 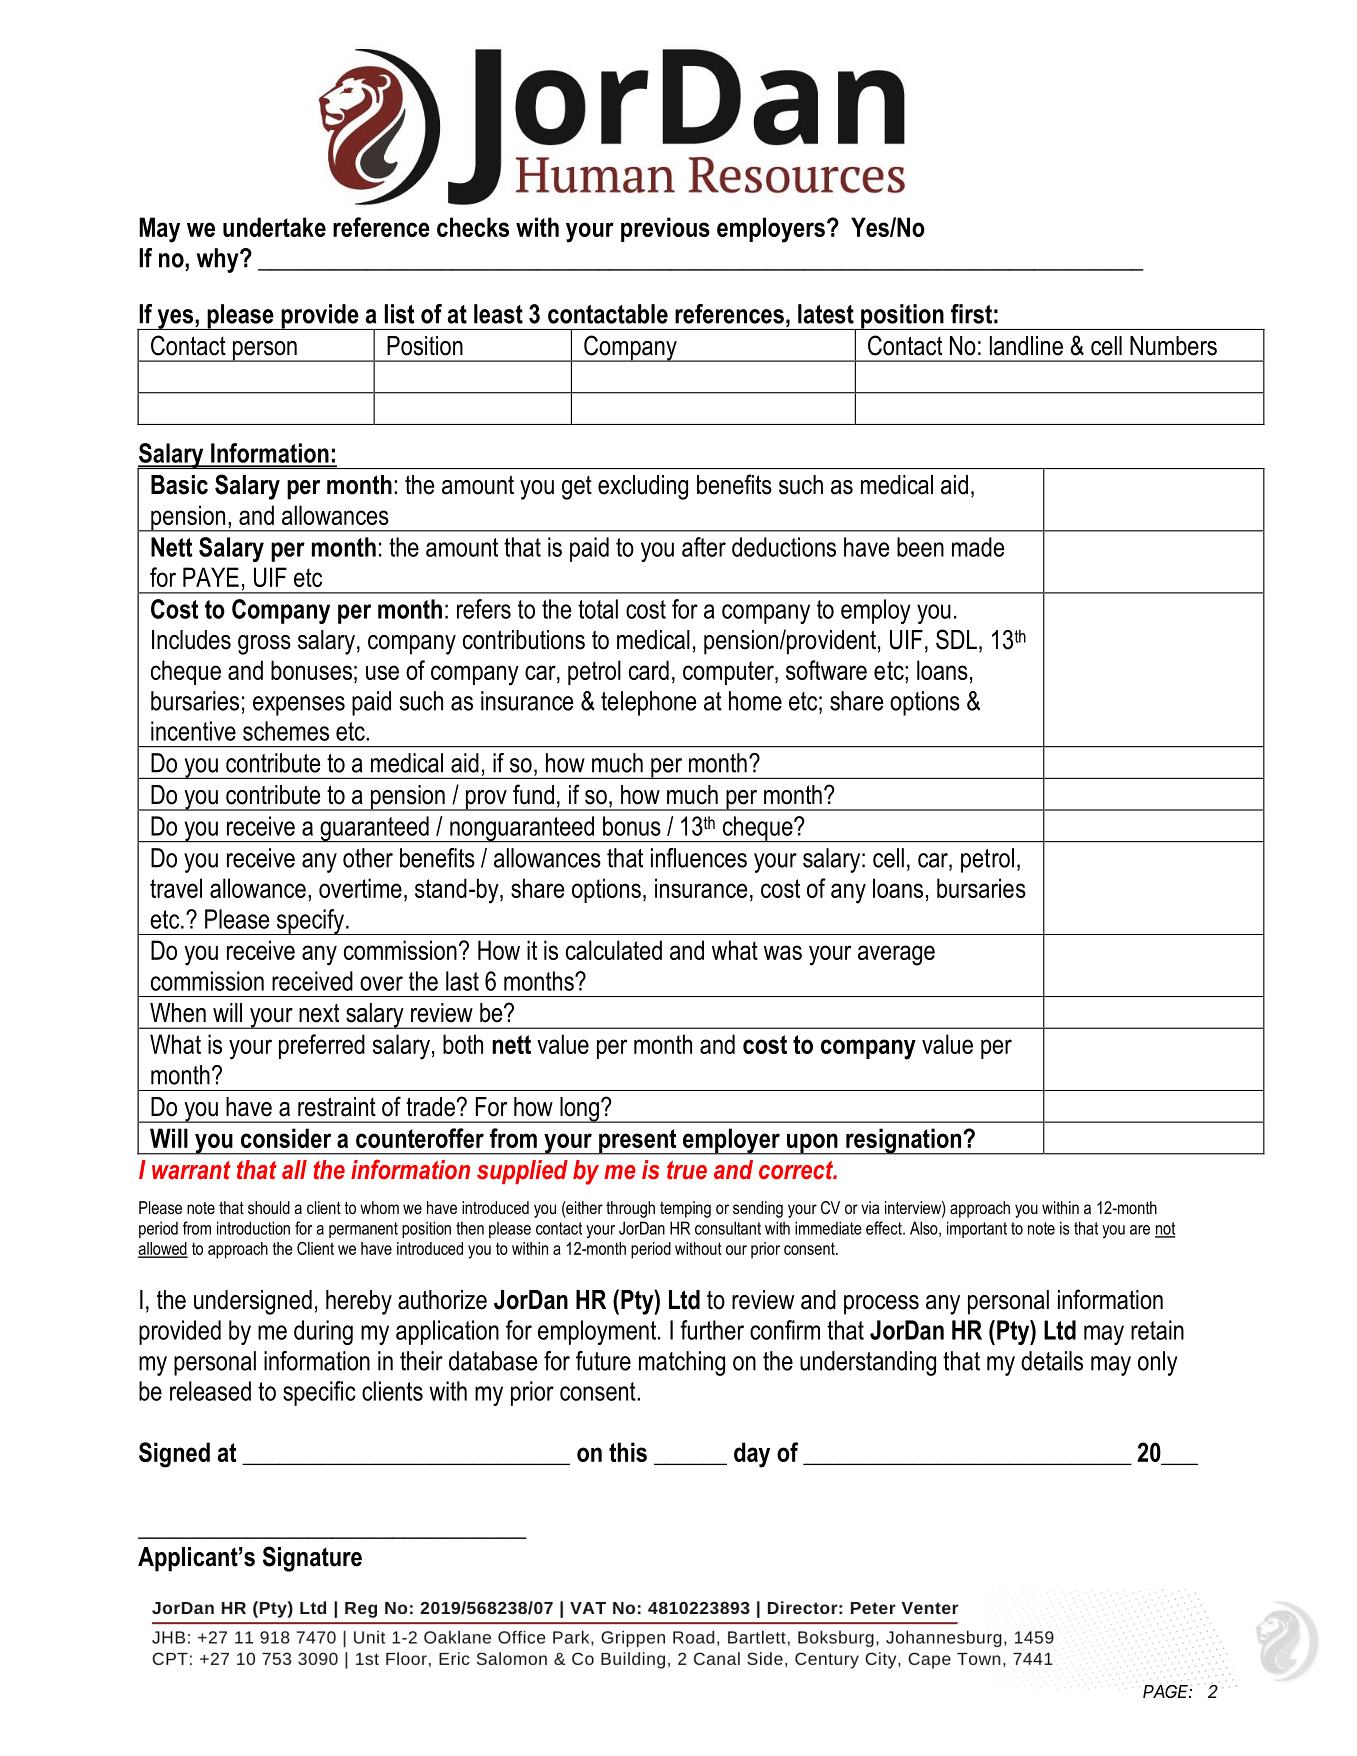 What do you see at coordinates (337, 1107) in the document?
I see `restraint` at bounding box center [337, 1107].
